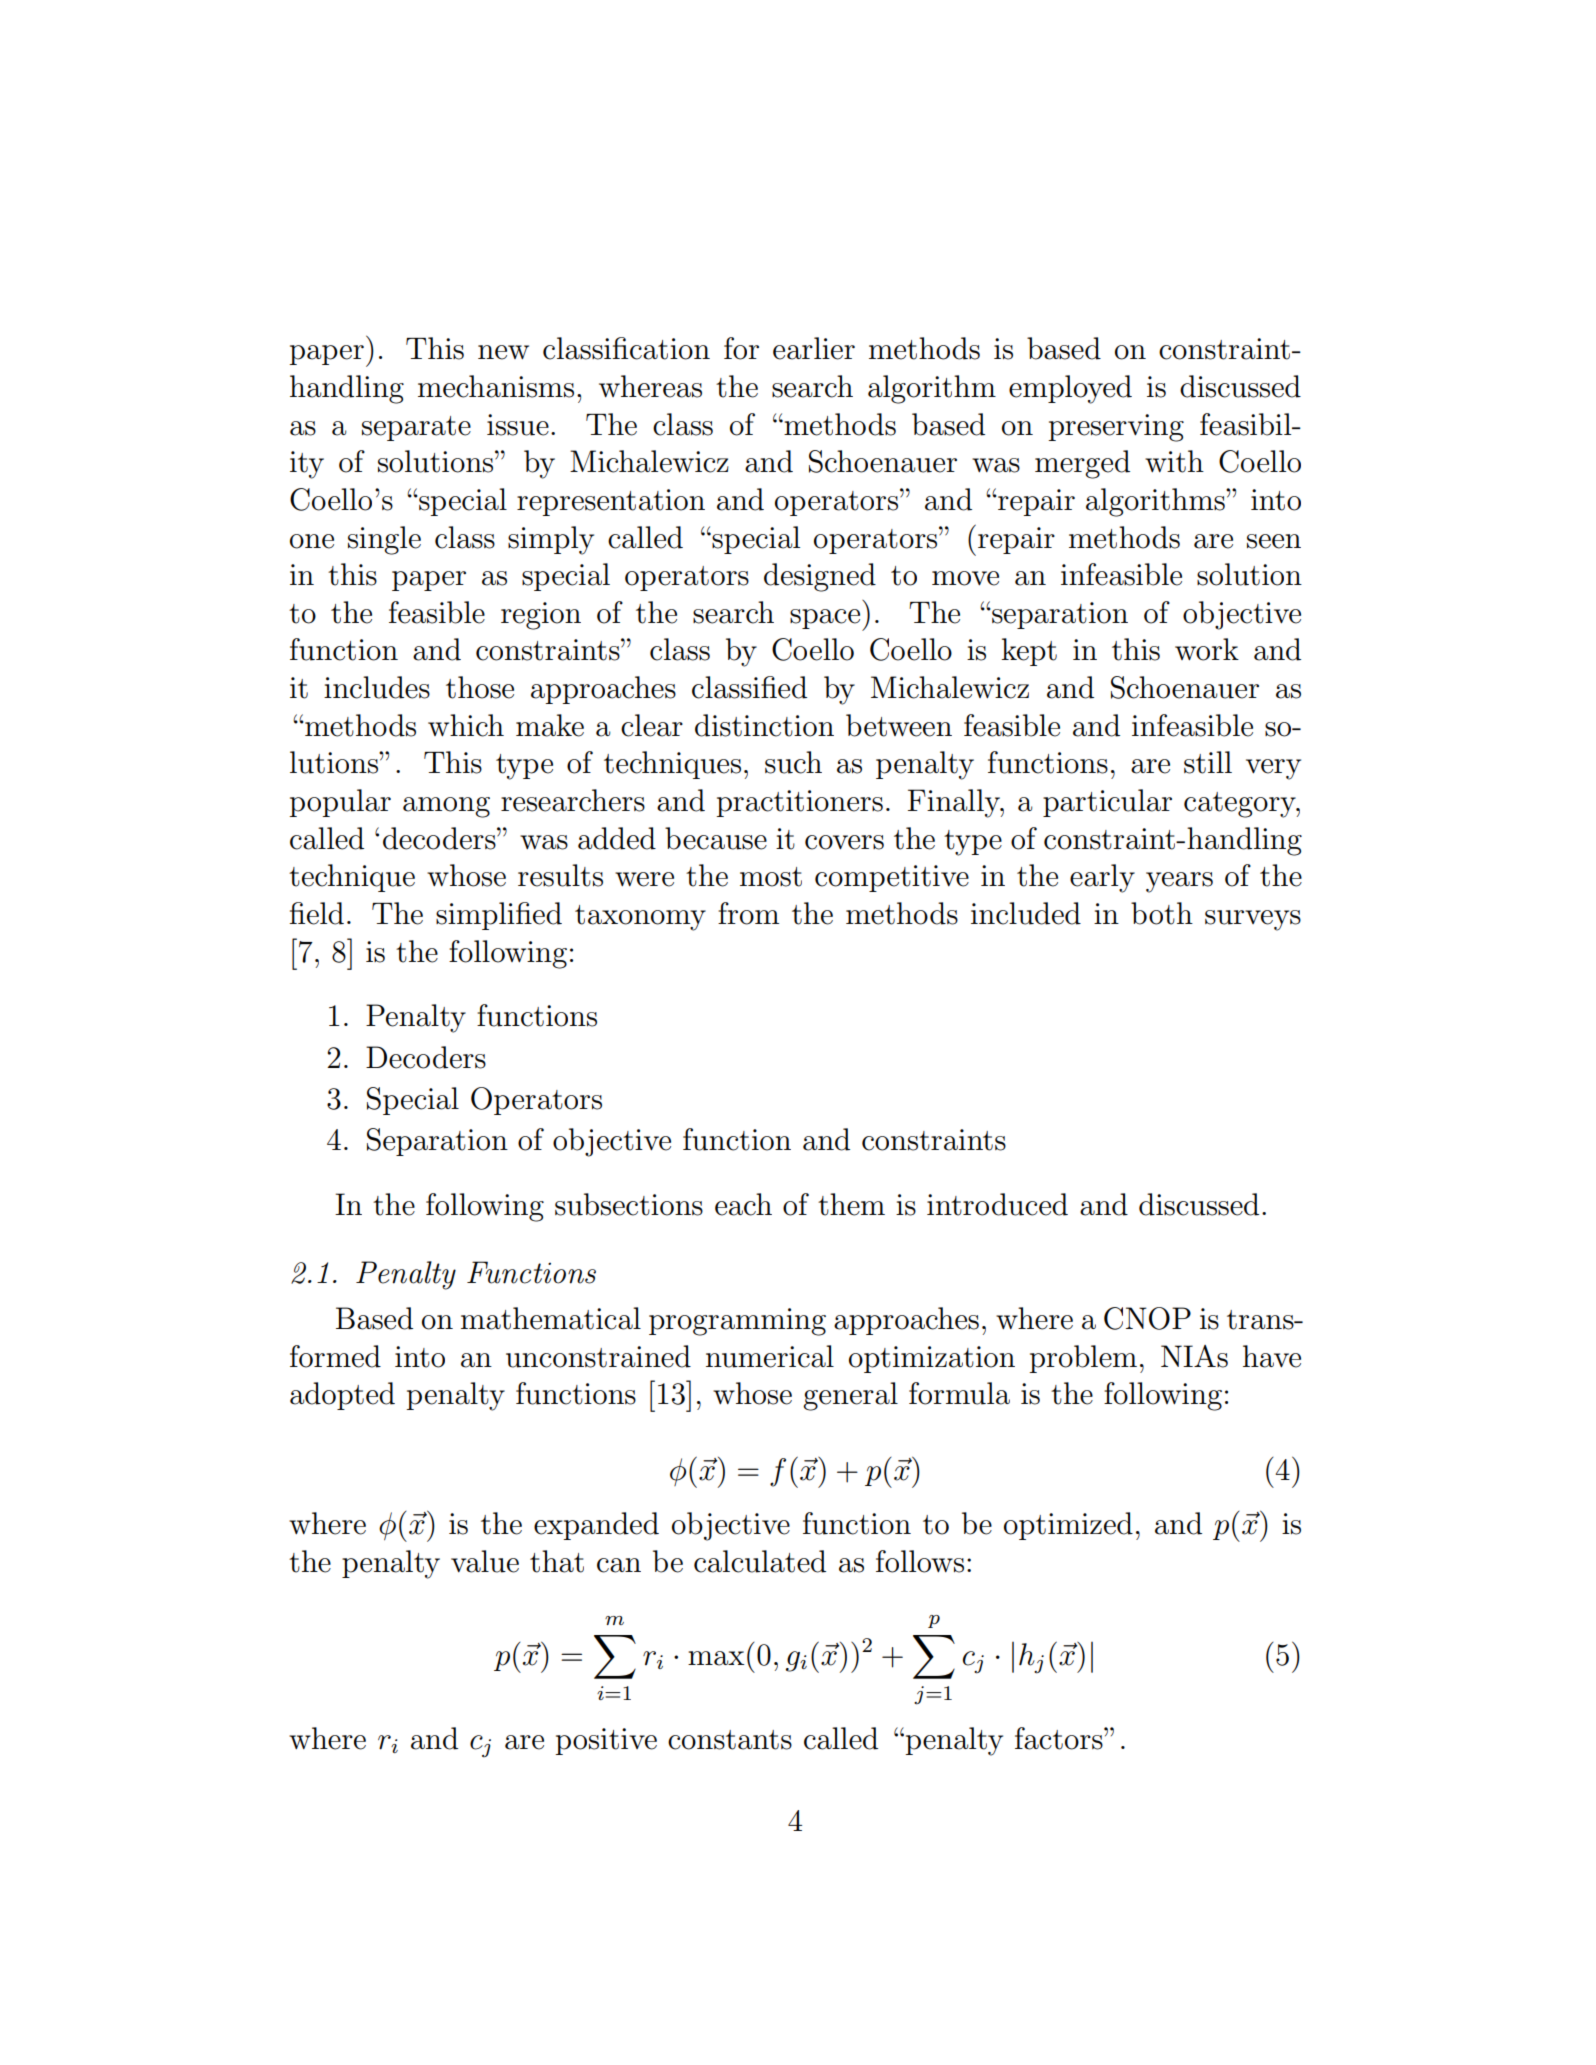 Image resolution: width=1596 pixels, height=2065 pixels. I want to click on from, so click(748, 913).
